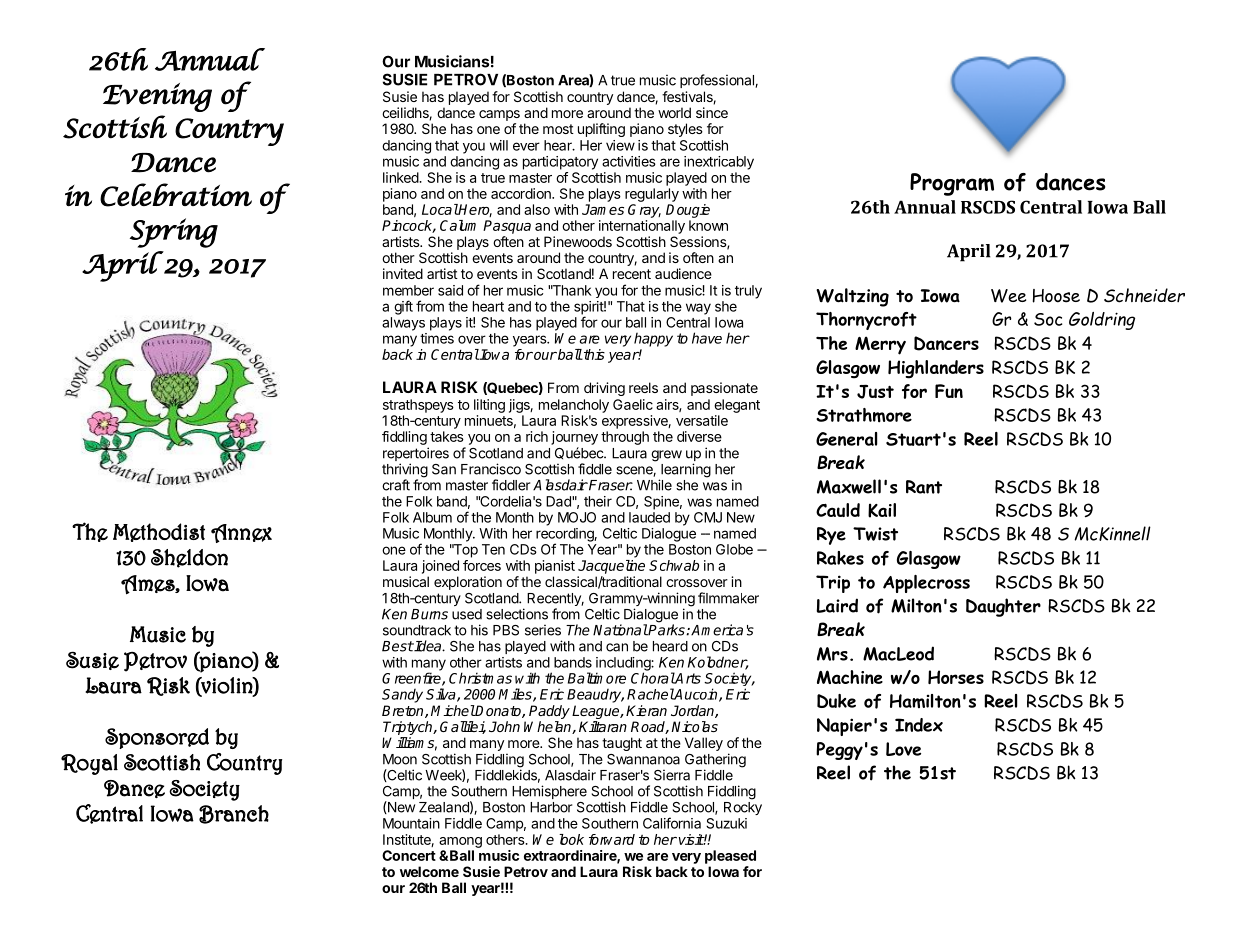 The height and width of the page is (952, 1233). What do you see at coordinates (633, 404) in the page?
I see `Gaelic` at bounding box center [633, 404].
